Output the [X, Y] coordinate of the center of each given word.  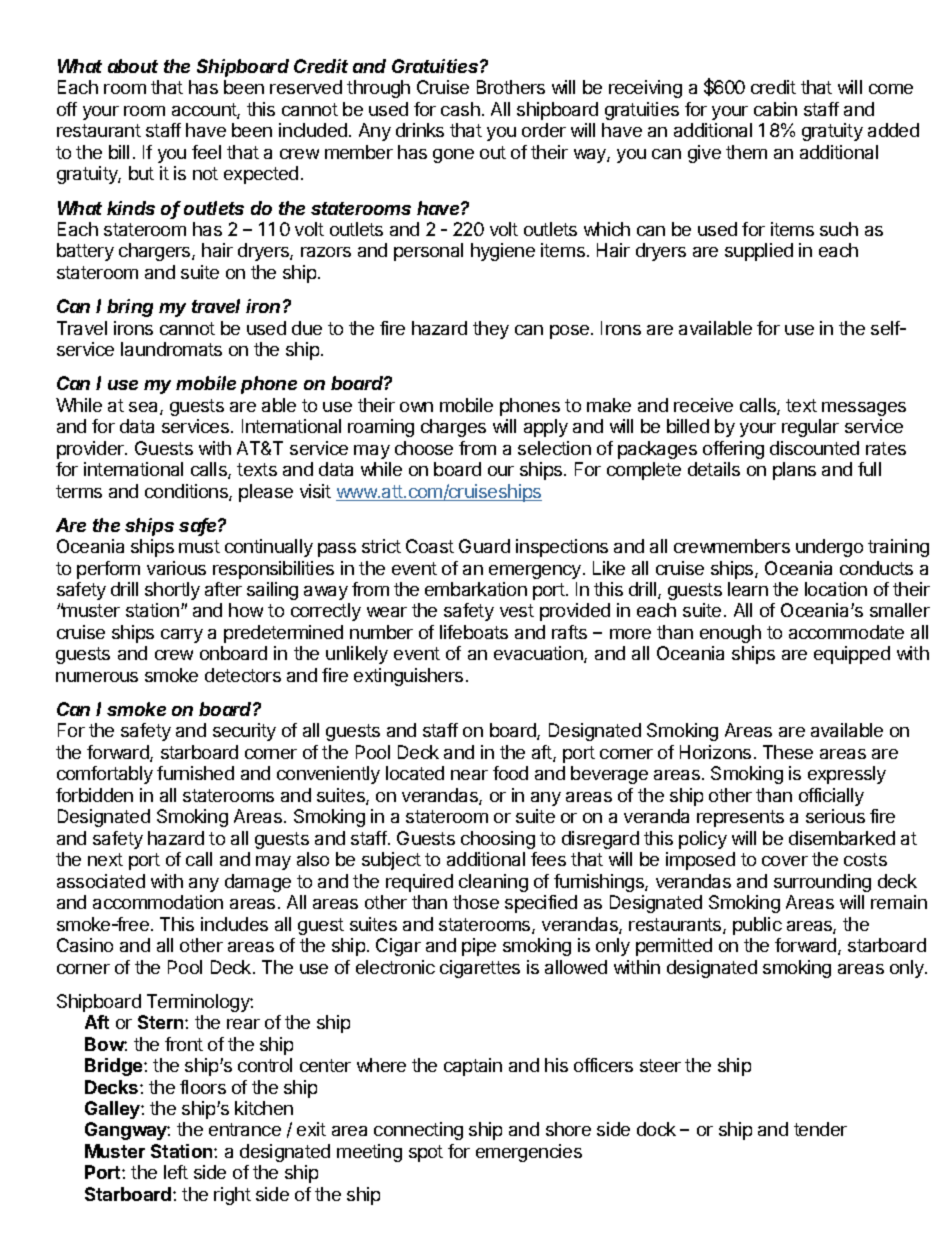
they [491, 330]
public [757, 926]
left [176, 1172]
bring [130, 308]
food [510, 773]
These [788, 752]
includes [234, 924]
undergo [829, 548]
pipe [479, 947]
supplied [759, 252]
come [891, 89]
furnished [195, 773]
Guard [484, 546]
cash [460, 109]
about [133, 66]
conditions [187, 492]
